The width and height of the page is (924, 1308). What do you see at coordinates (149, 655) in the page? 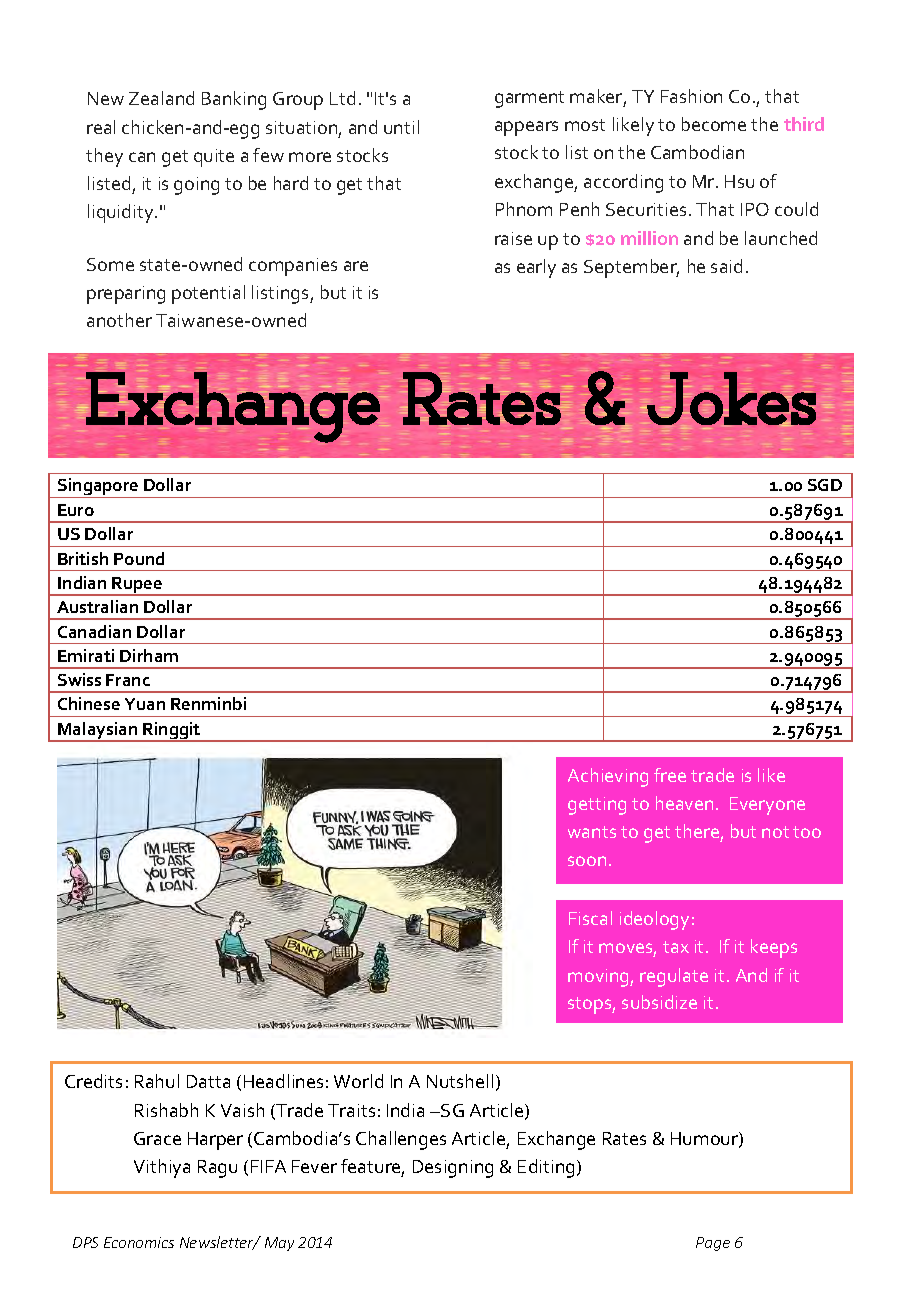
I see `Dirham` at bounding box center [149, 655].
